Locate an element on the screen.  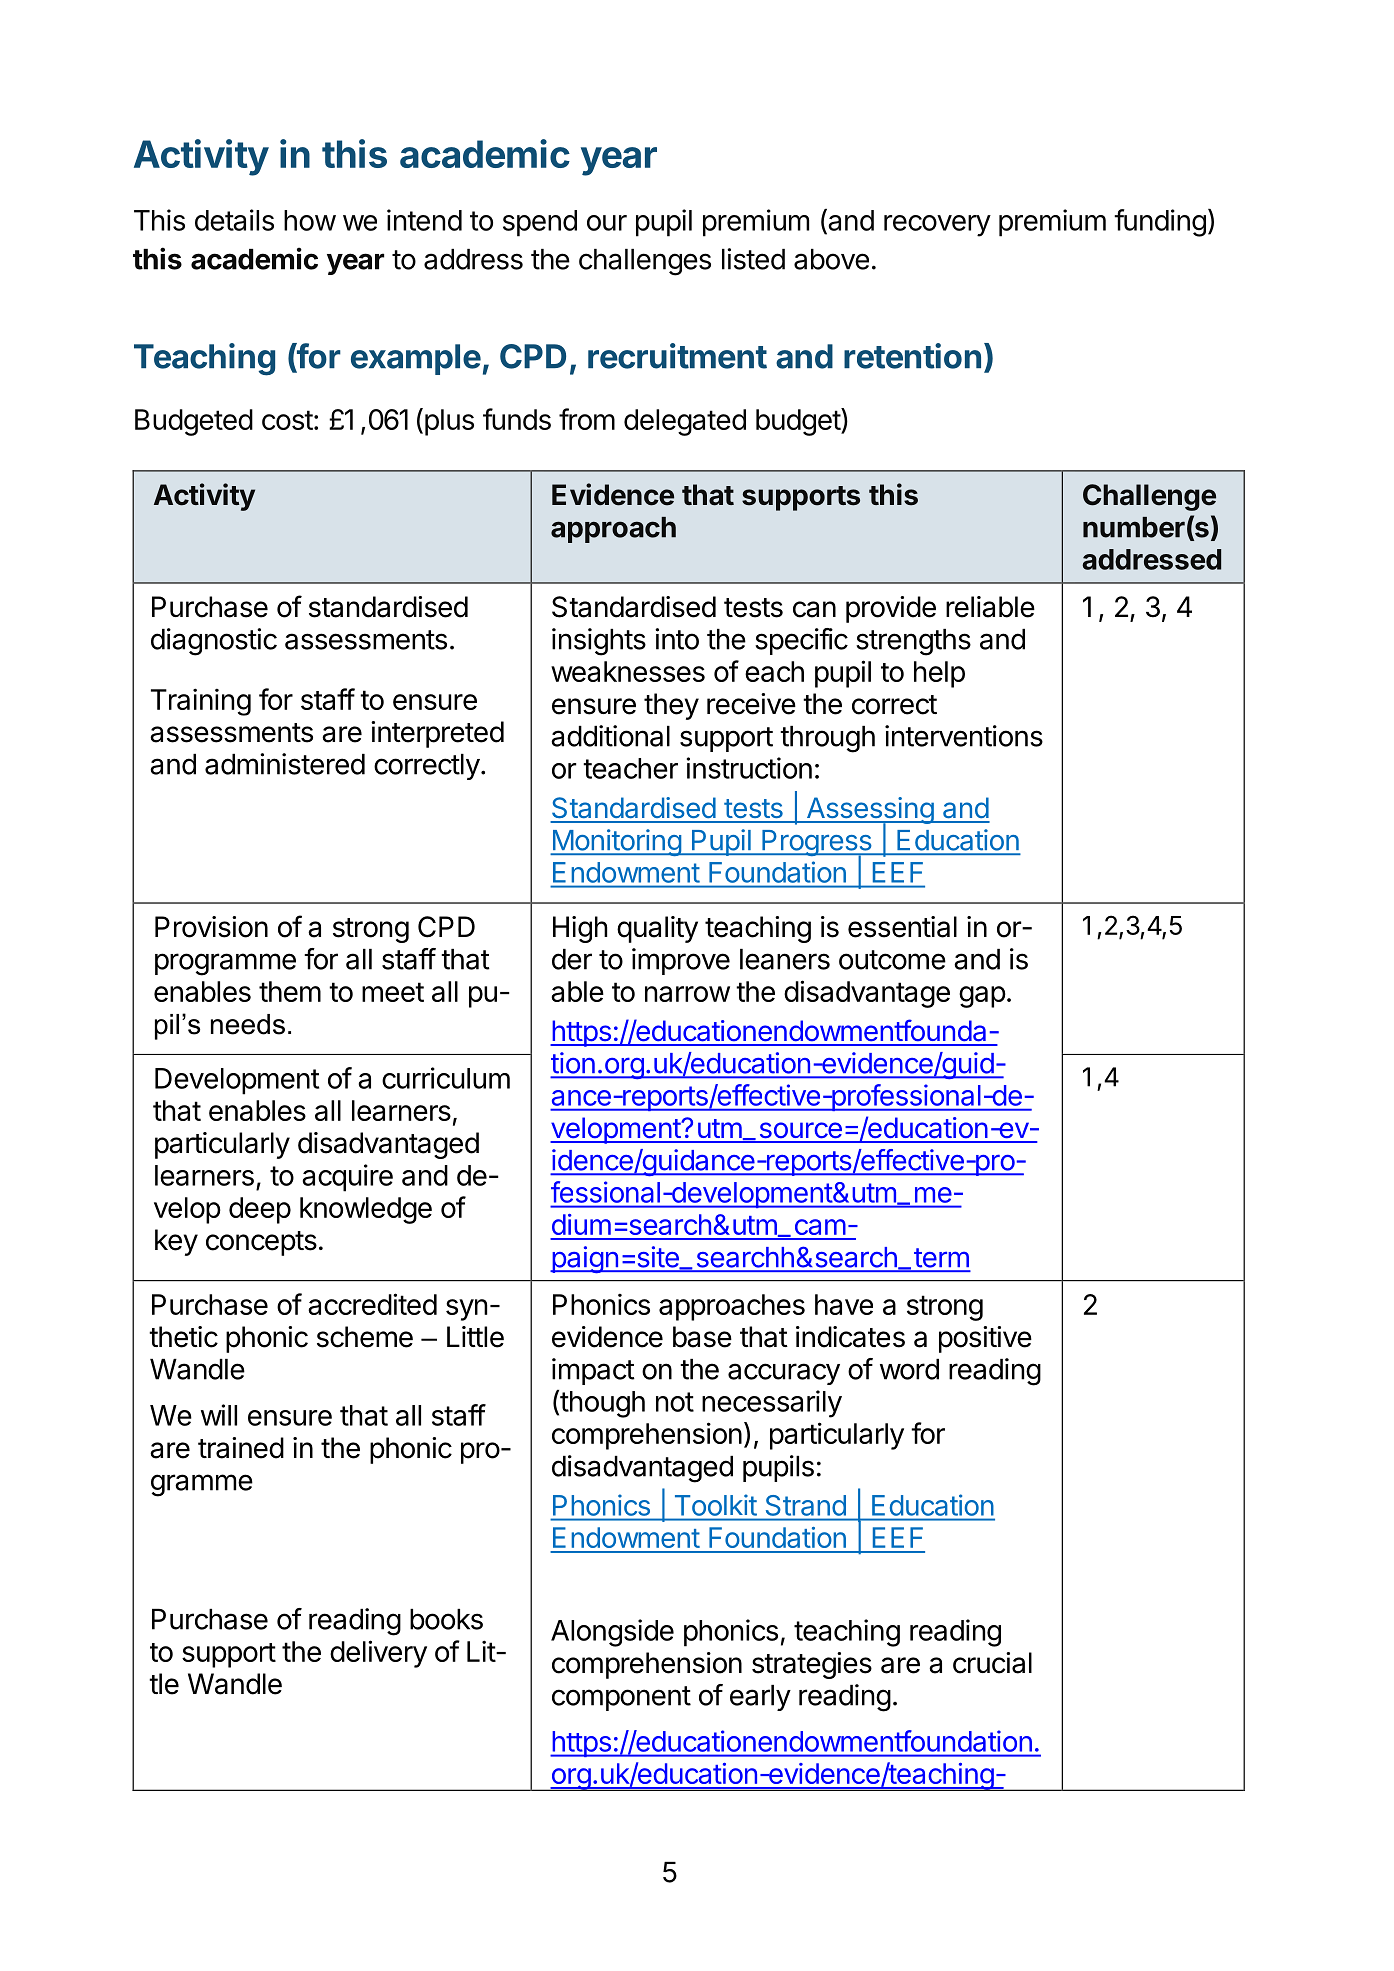
delivery is located at coordinates (378, 1654).
